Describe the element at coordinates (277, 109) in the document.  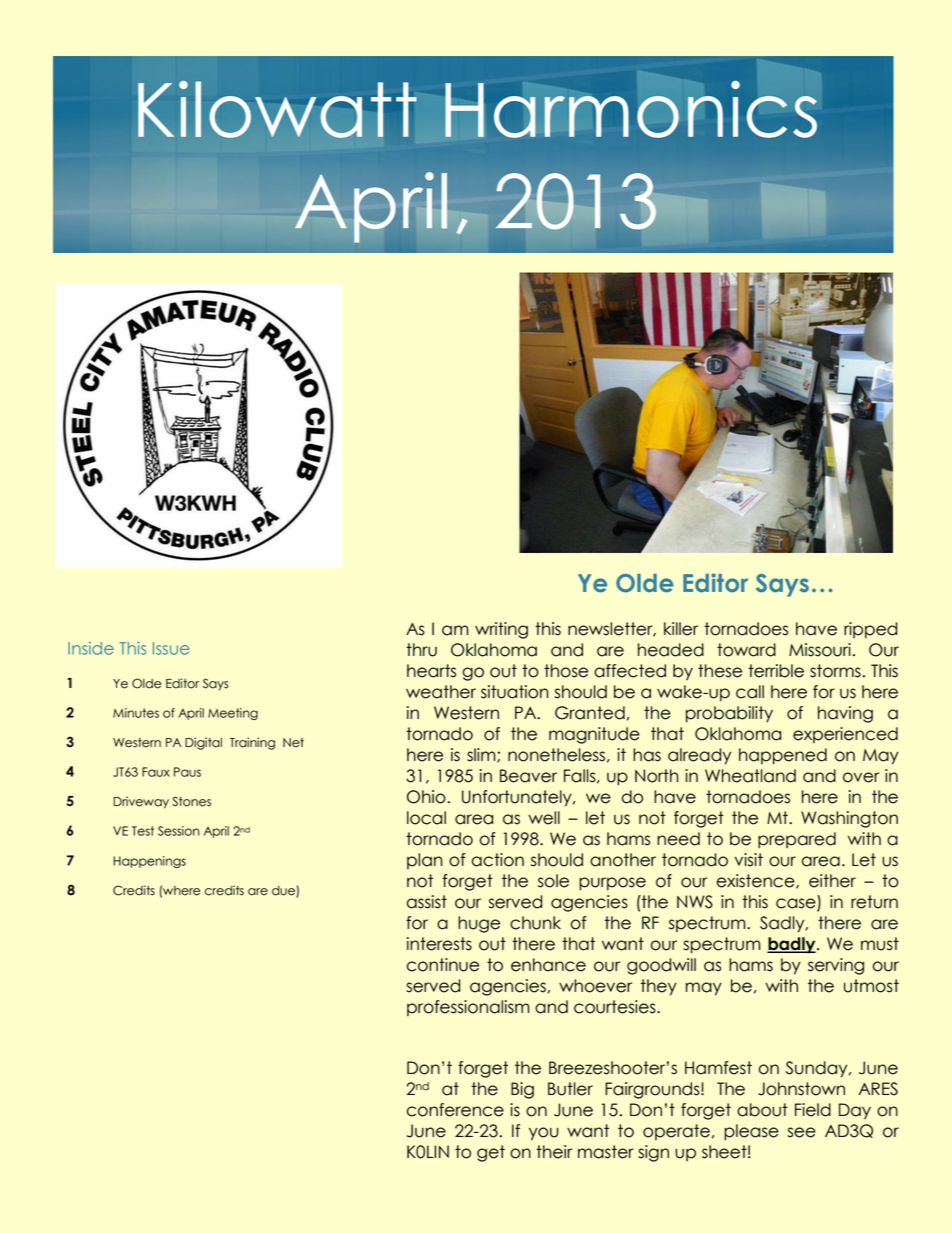
I see `Kilowatt` at that location.
